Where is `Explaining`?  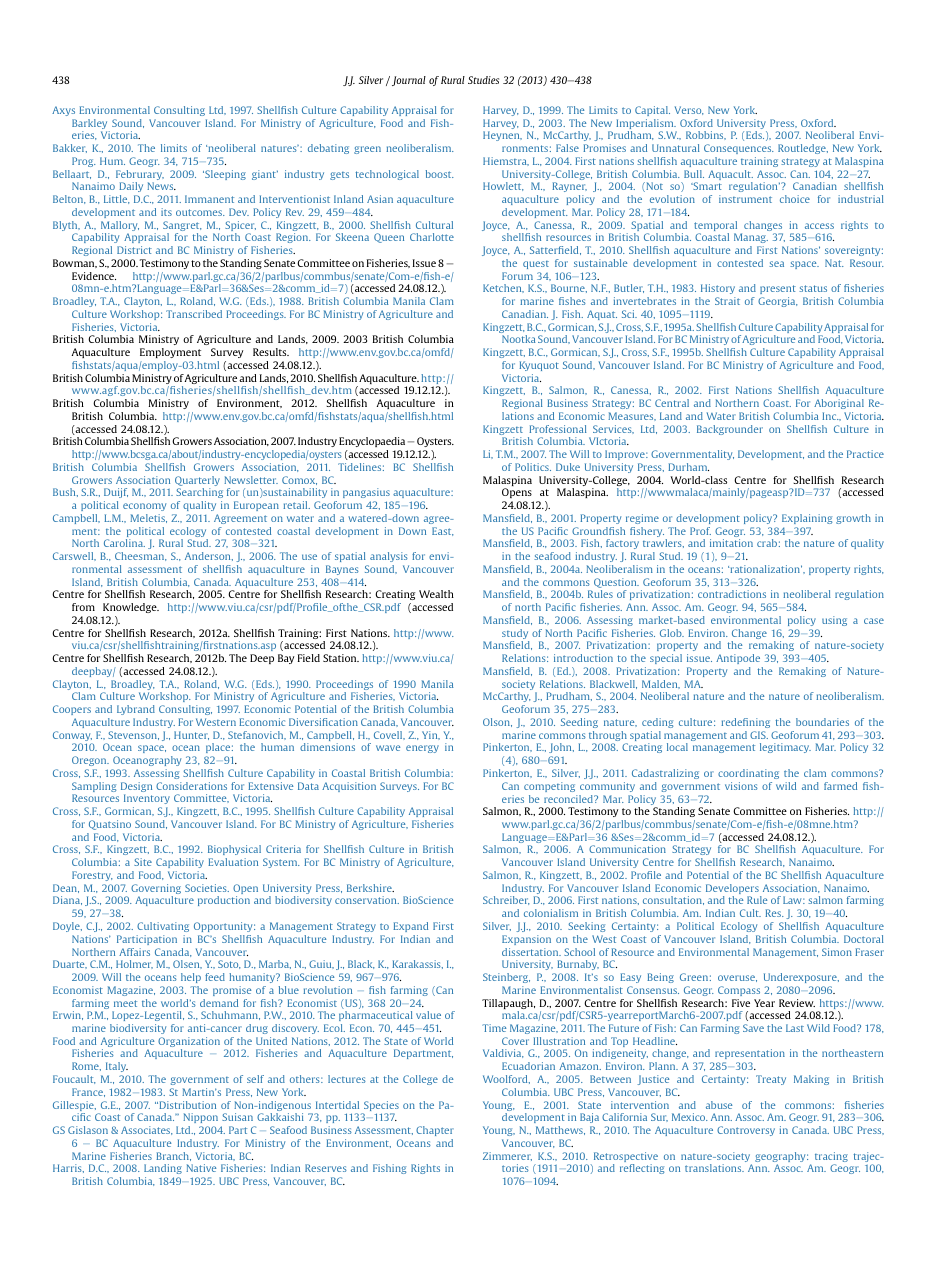 Explaining is located at coordinates (807, 519).
